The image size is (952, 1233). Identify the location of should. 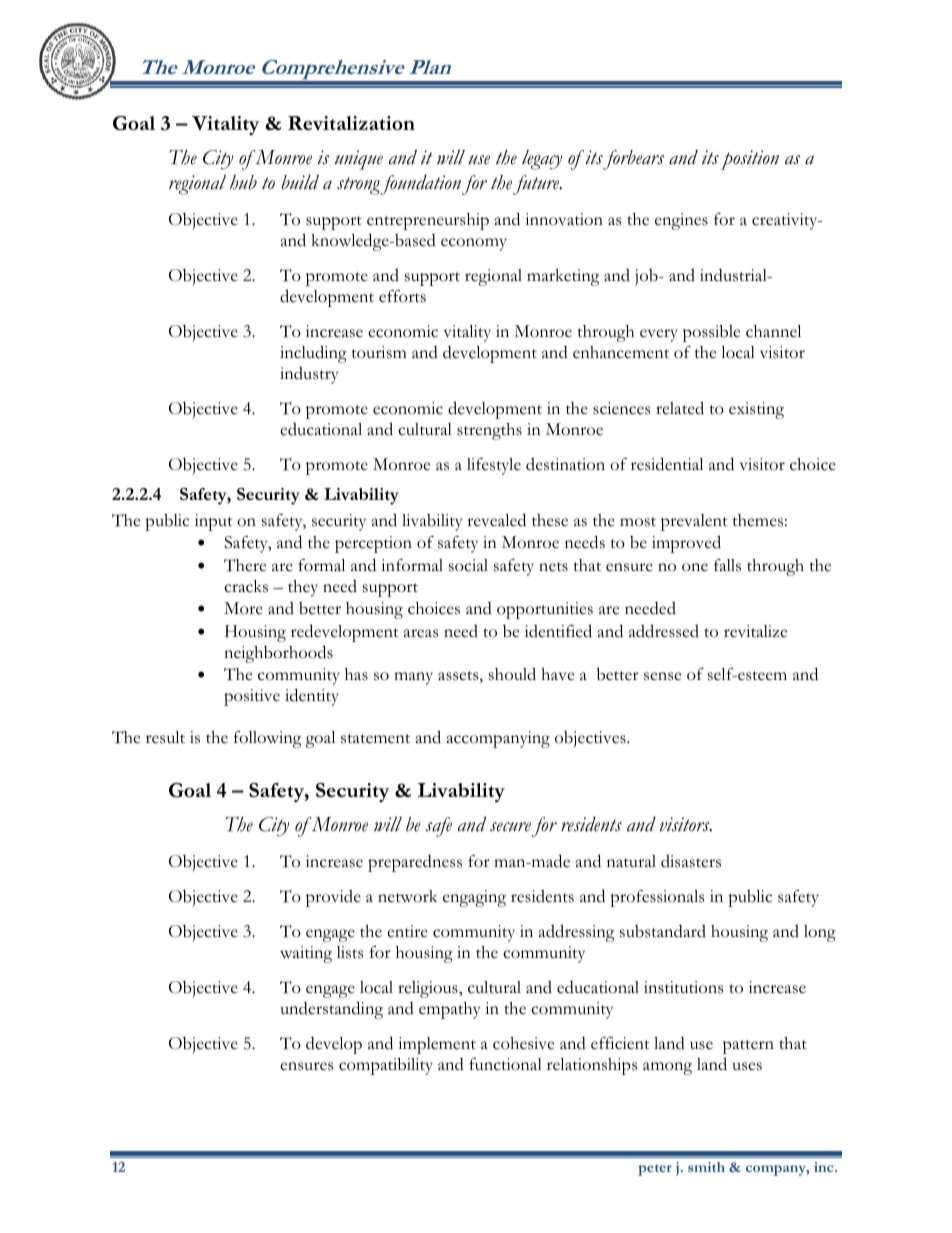
(512, 674).
